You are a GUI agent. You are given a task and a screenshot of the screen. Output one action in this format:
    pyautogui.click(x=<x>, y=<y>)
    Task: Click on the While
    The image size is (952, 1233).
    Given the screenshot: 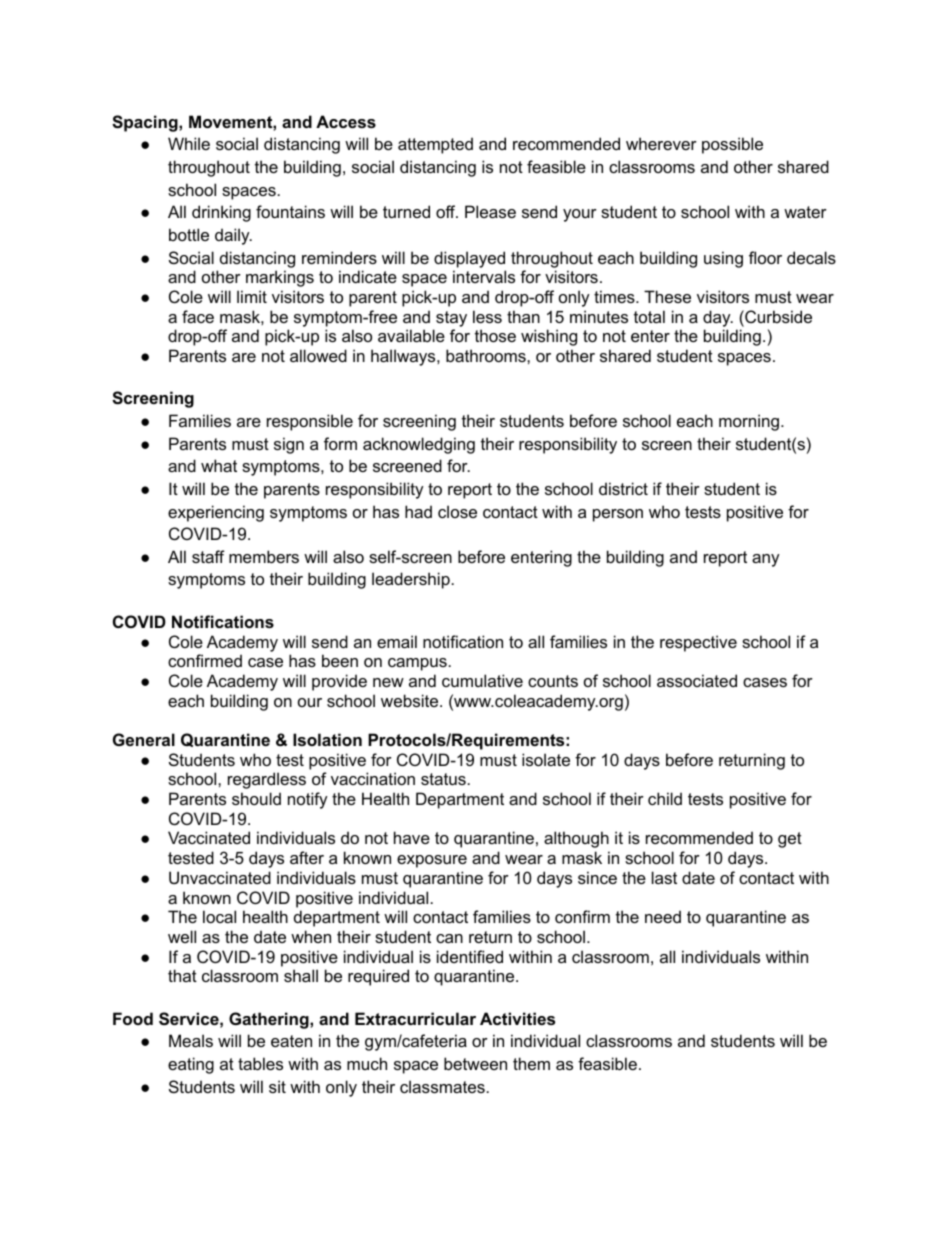 What is the action you would take?
    pyautogui.click(x=189, y=143)
